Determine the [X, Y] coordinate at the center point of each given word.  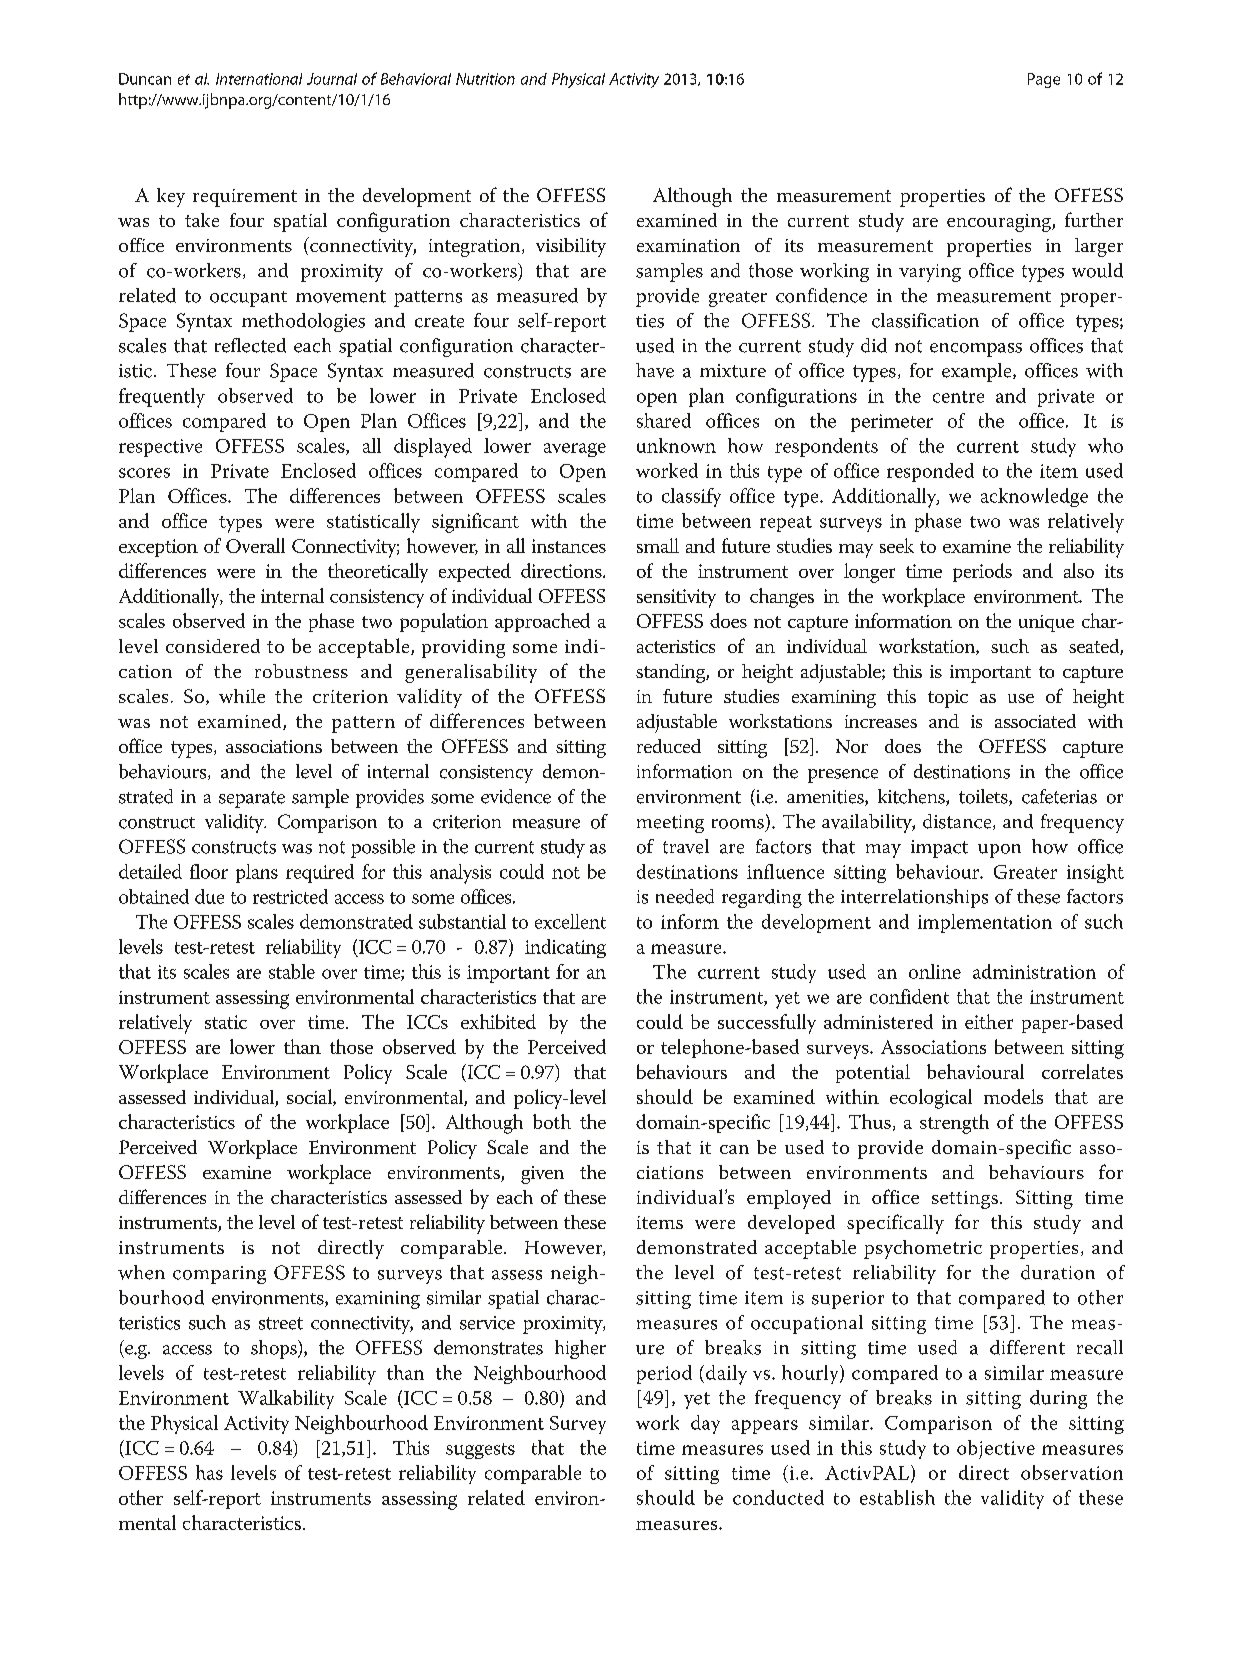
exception [158, 548]
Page [1044, 80]
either [989, 1021]
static [226, 1022]
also [1079, 570]
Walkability [286, 1399]
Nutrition [485, 79]
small [658, 545]
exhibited [498, 1021]
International [259, 79]
